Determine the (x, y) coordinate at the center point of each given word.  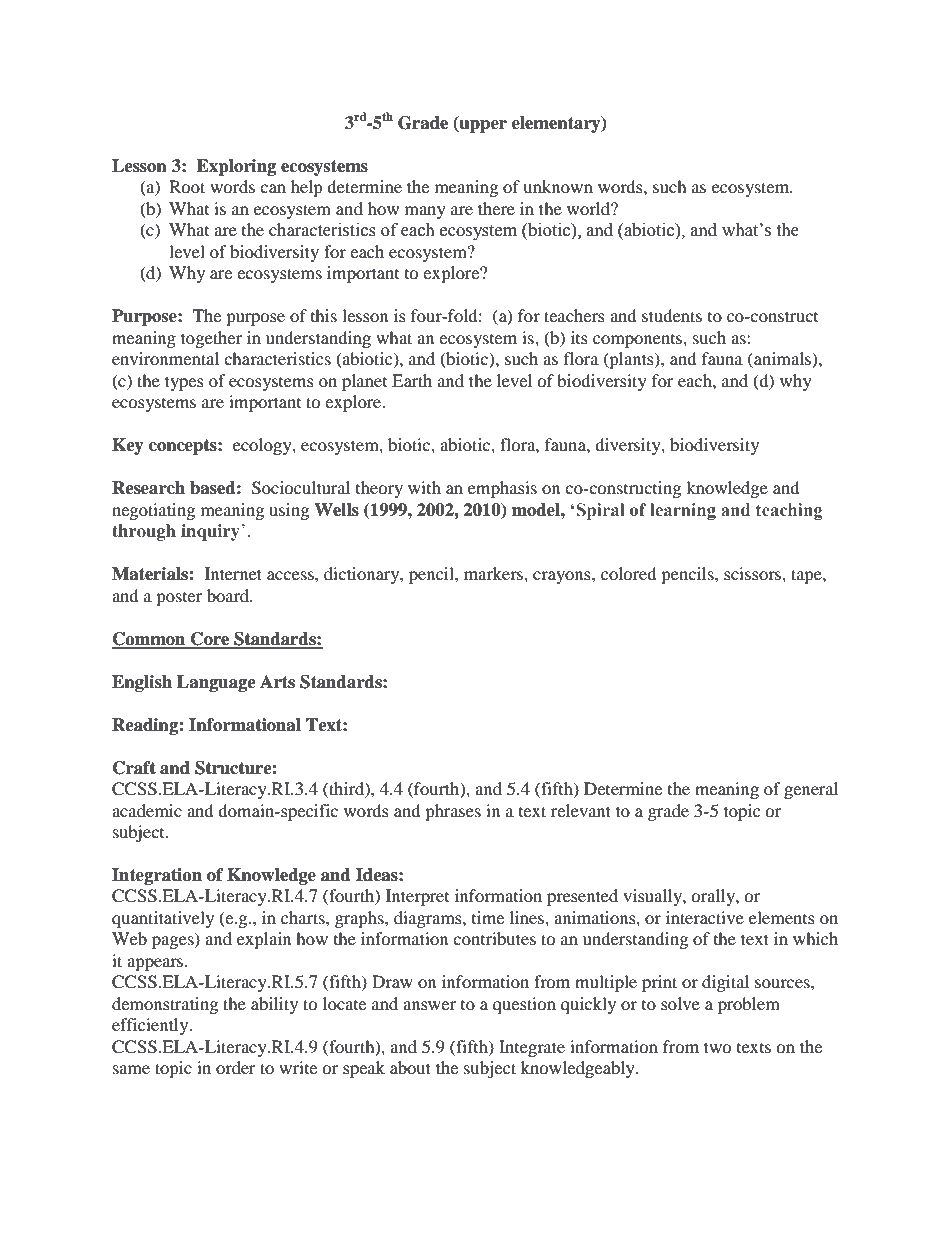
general (811, 790)
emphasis (502, 489)
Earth (412, 380)
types (184, 383)
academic (147, 810)
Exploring (236, 167)
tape (807, 576)
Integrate (532, 1048)
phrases (453, 812)
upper (482, 126)
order (236, 1067)
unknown (558, 186)
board (229, 595)
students (672, 315)
